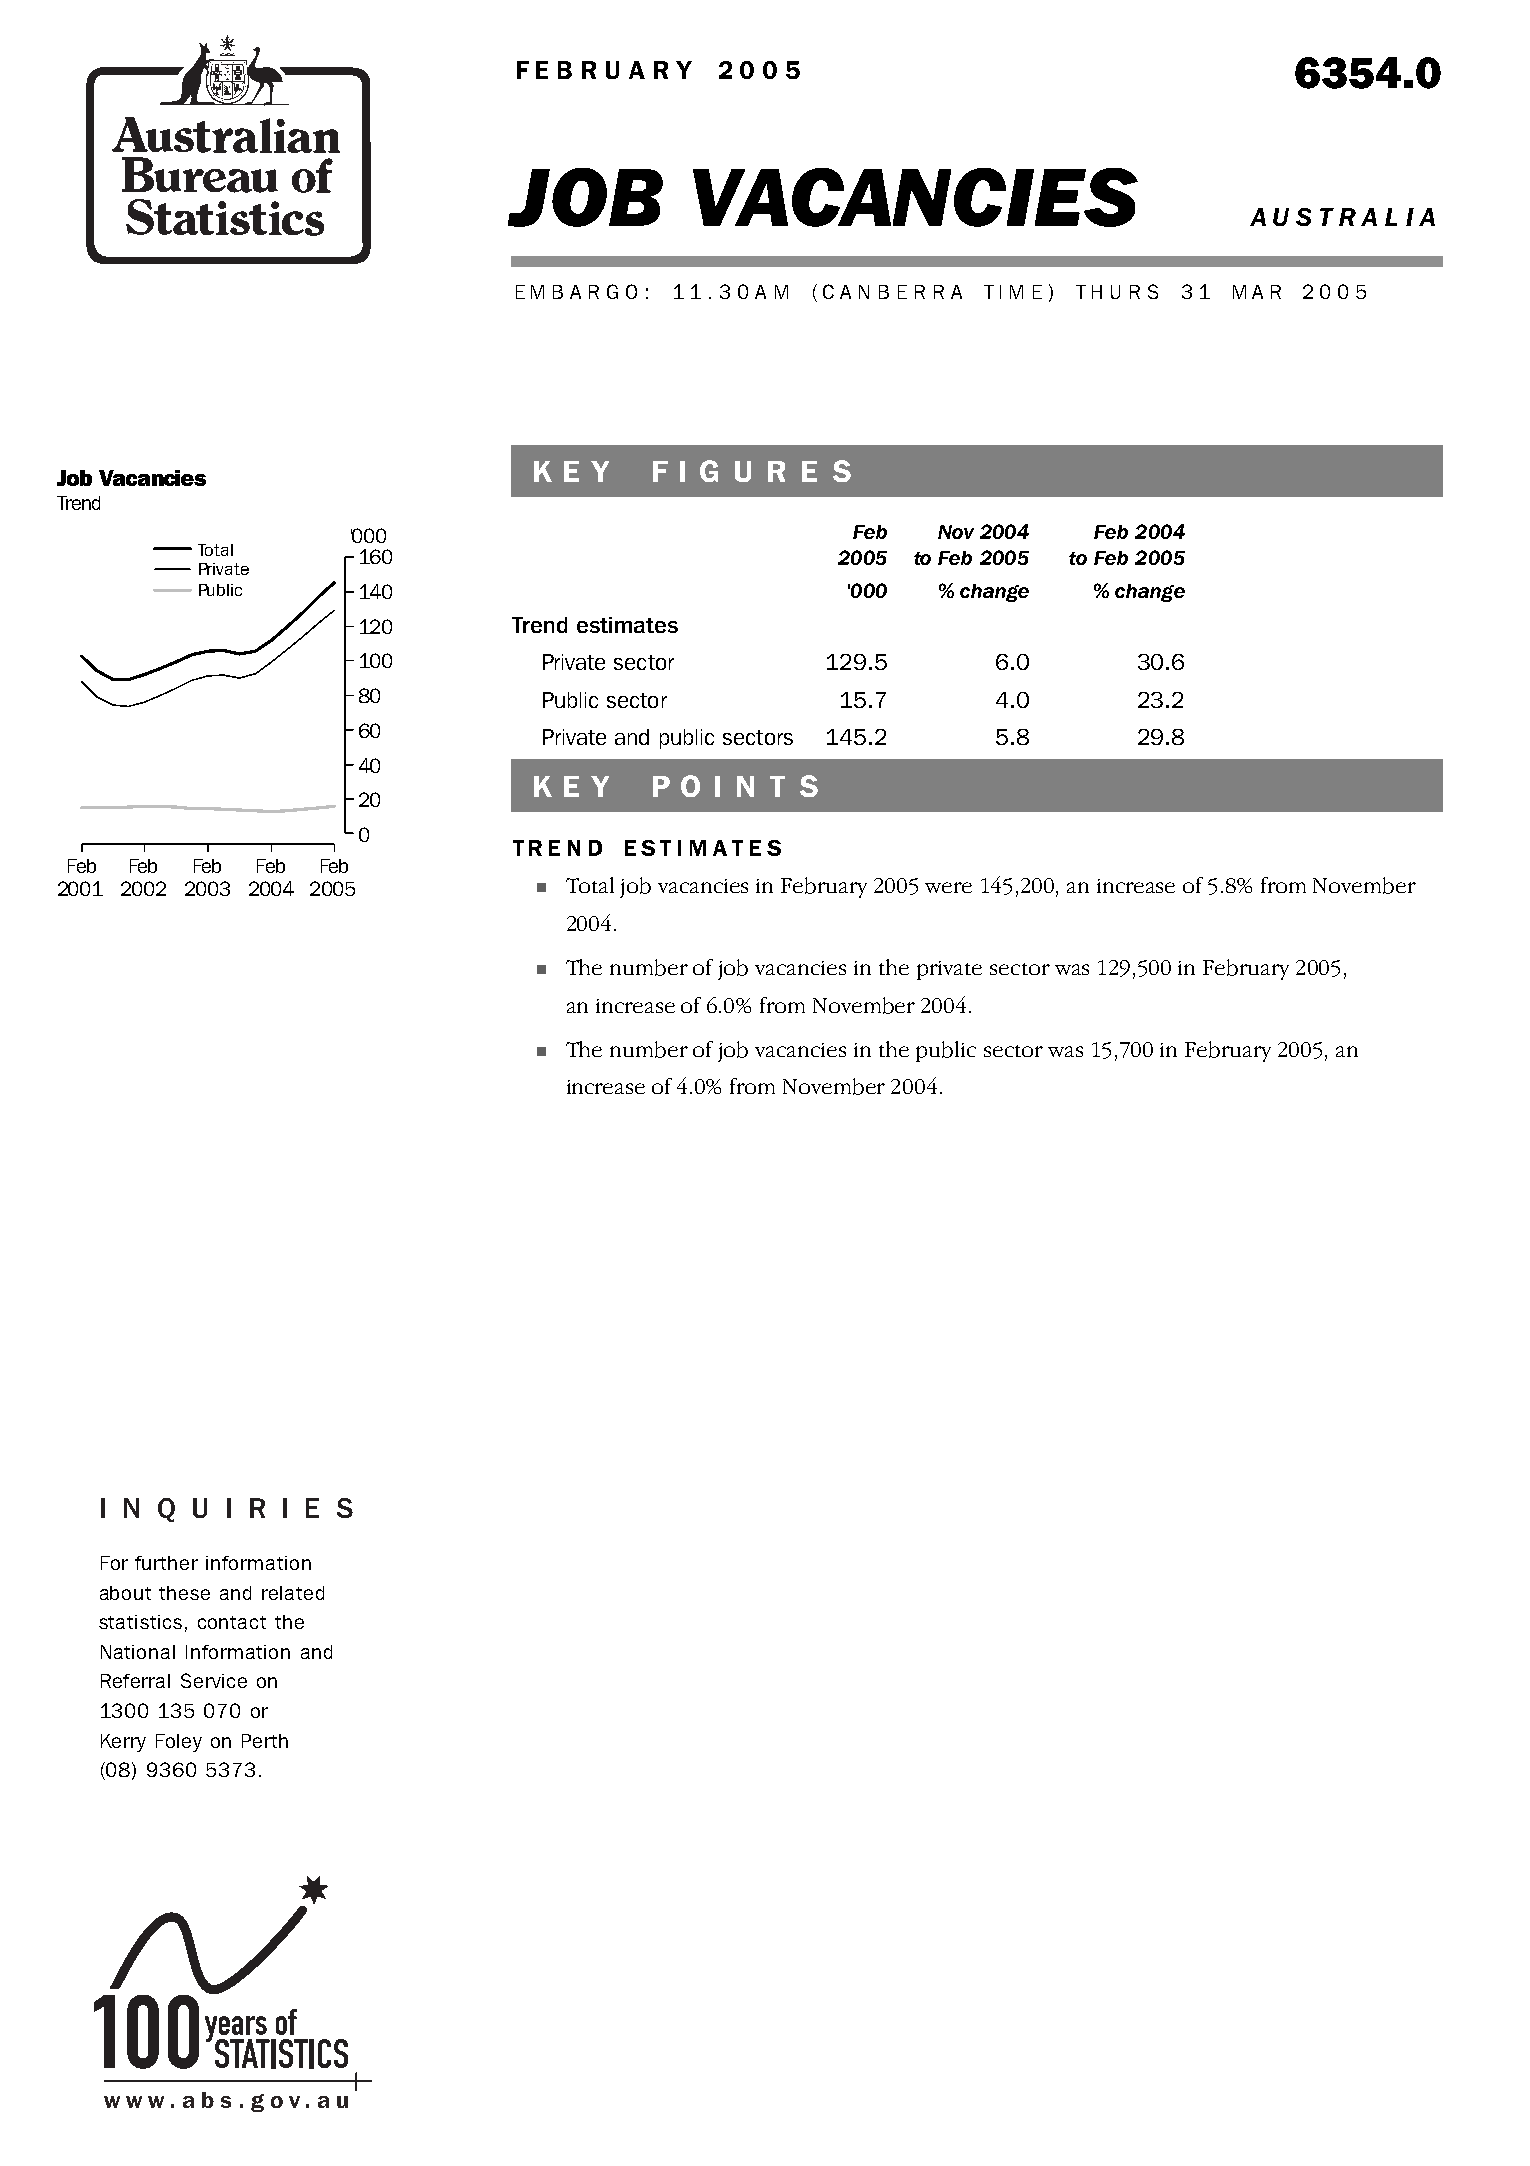 The image size is (1530, 2166). Describe the element at coordinates (265, 1741) in the document. I see `Perth` at that location.
